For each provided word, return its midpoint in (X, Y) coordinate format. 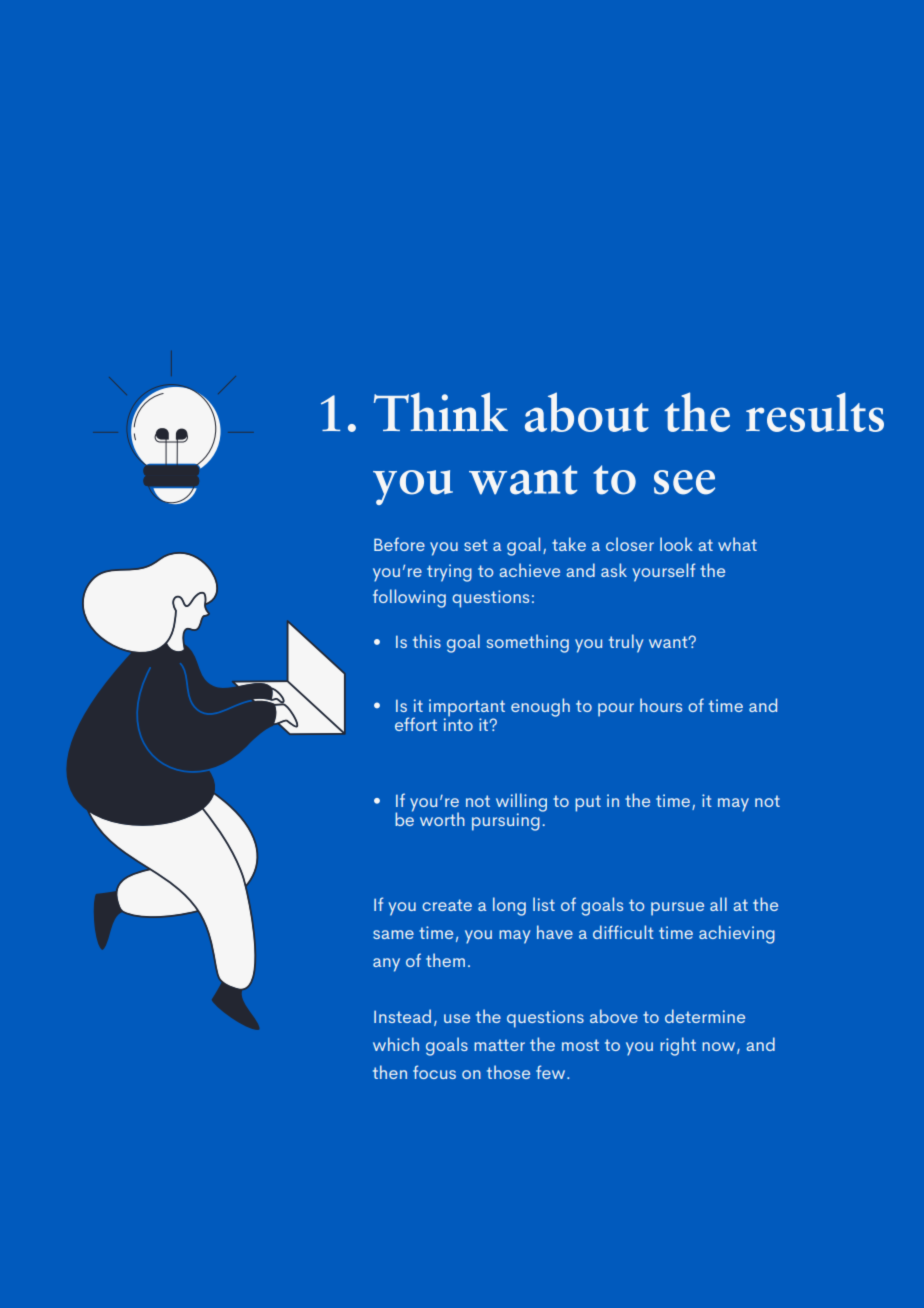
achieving (737, 934)
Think (441, 411)
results (815, 412)
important (467, 709)
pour (616, 710)
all (718, 904)
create (447, 905)
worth (442, 819)
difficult (623, 932)
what (737, 544)
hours (661, 705)
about (587, 412)
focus (434, 1072)
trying (449, 573)
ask (614, 570)
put (588, 803)
